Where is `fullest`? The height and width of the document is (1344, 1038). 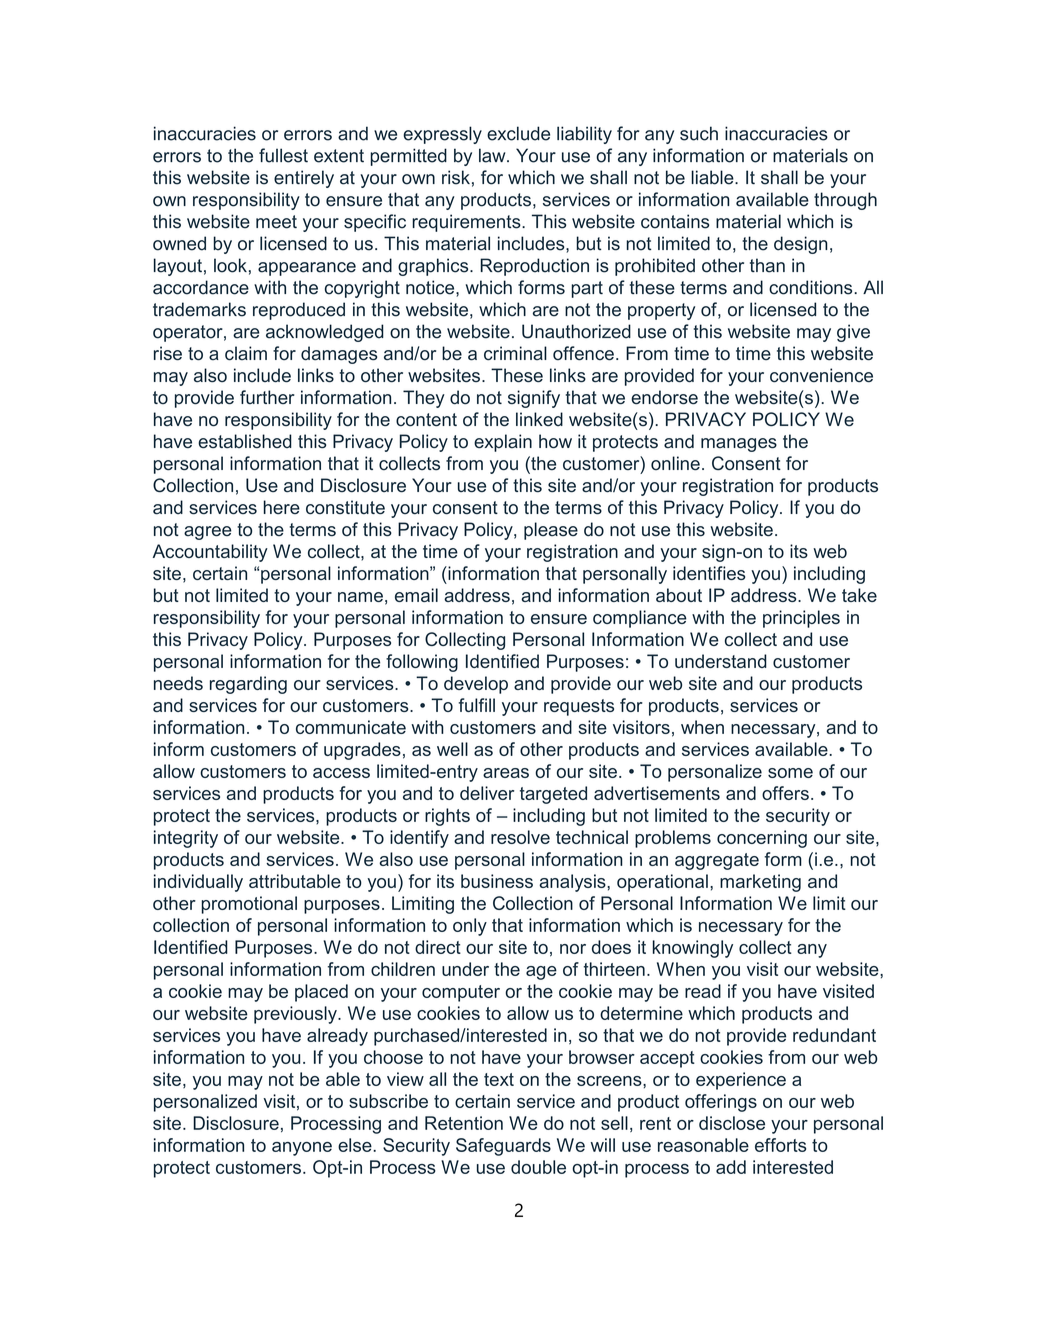 fullest is located at coordinates (283, 155).
